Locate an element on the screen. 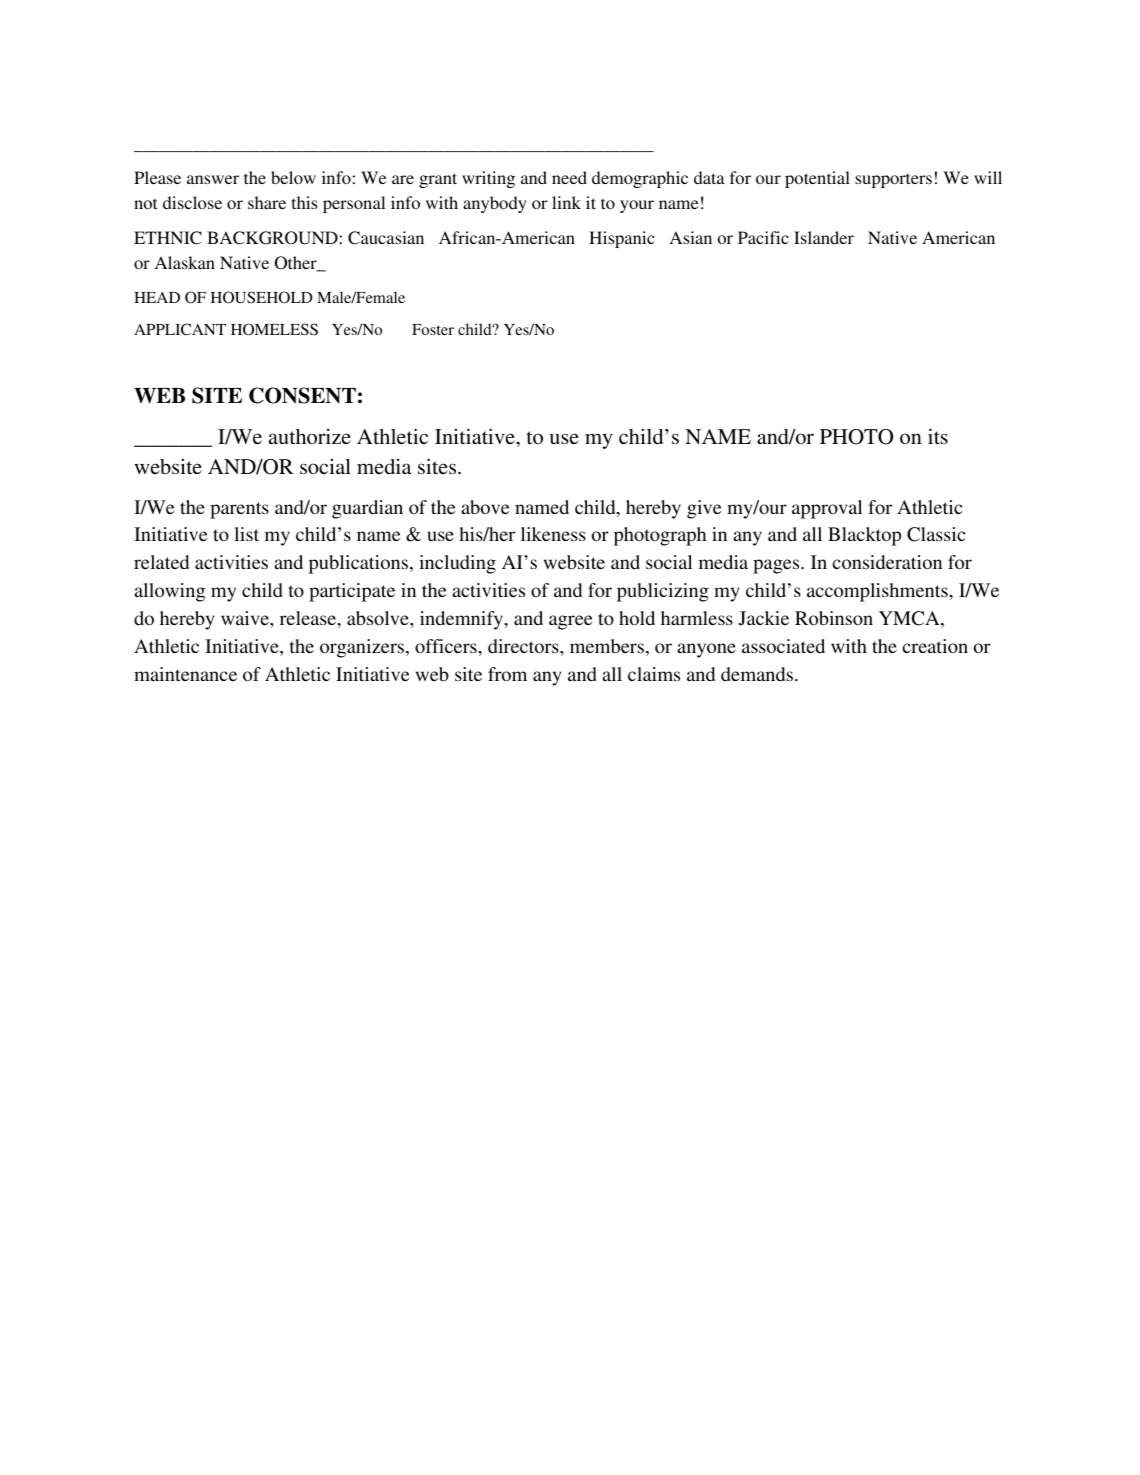  link is located at coordinates (566, 202).
